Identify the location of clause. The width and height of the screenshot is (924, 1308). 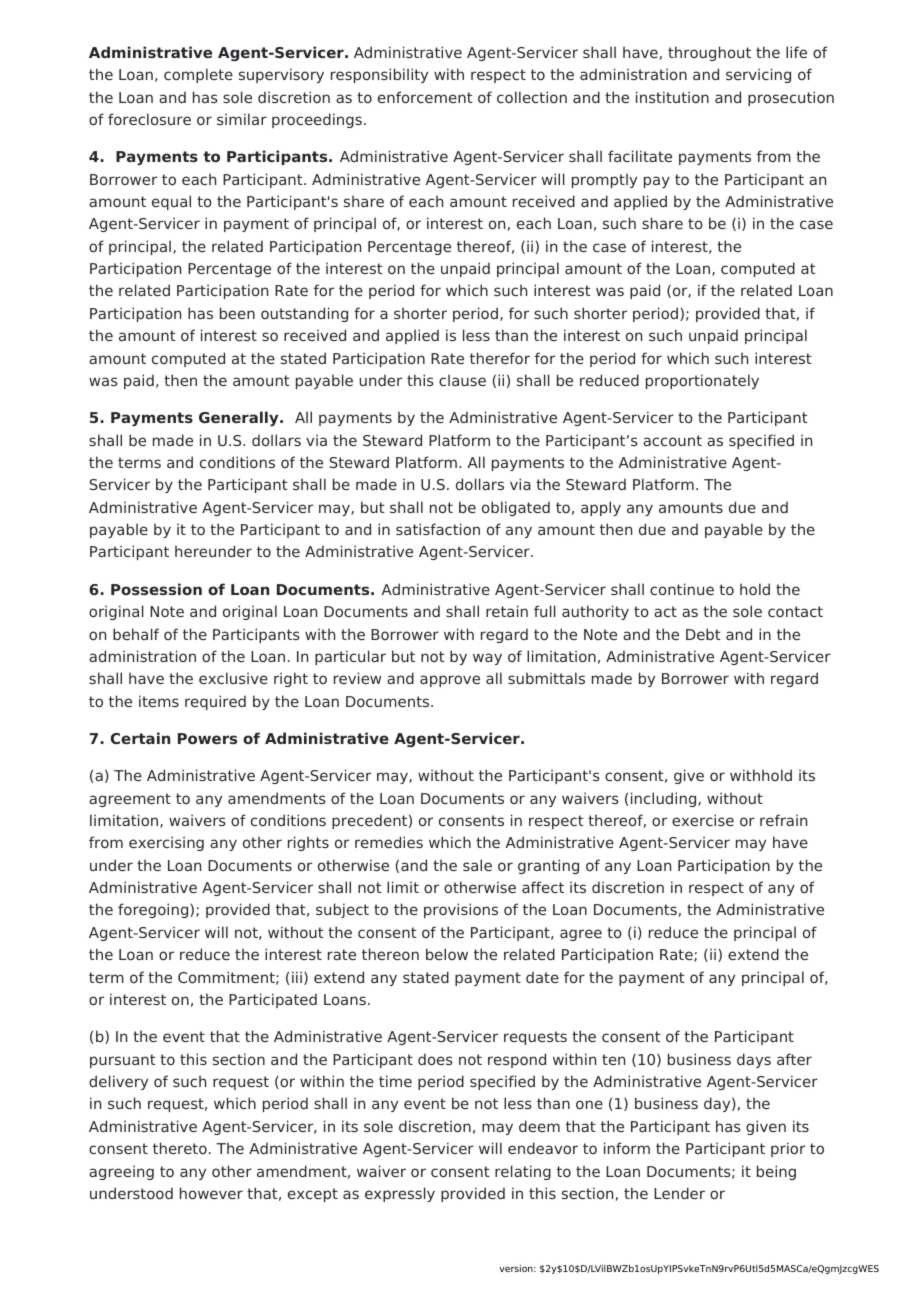
(462, 380).
